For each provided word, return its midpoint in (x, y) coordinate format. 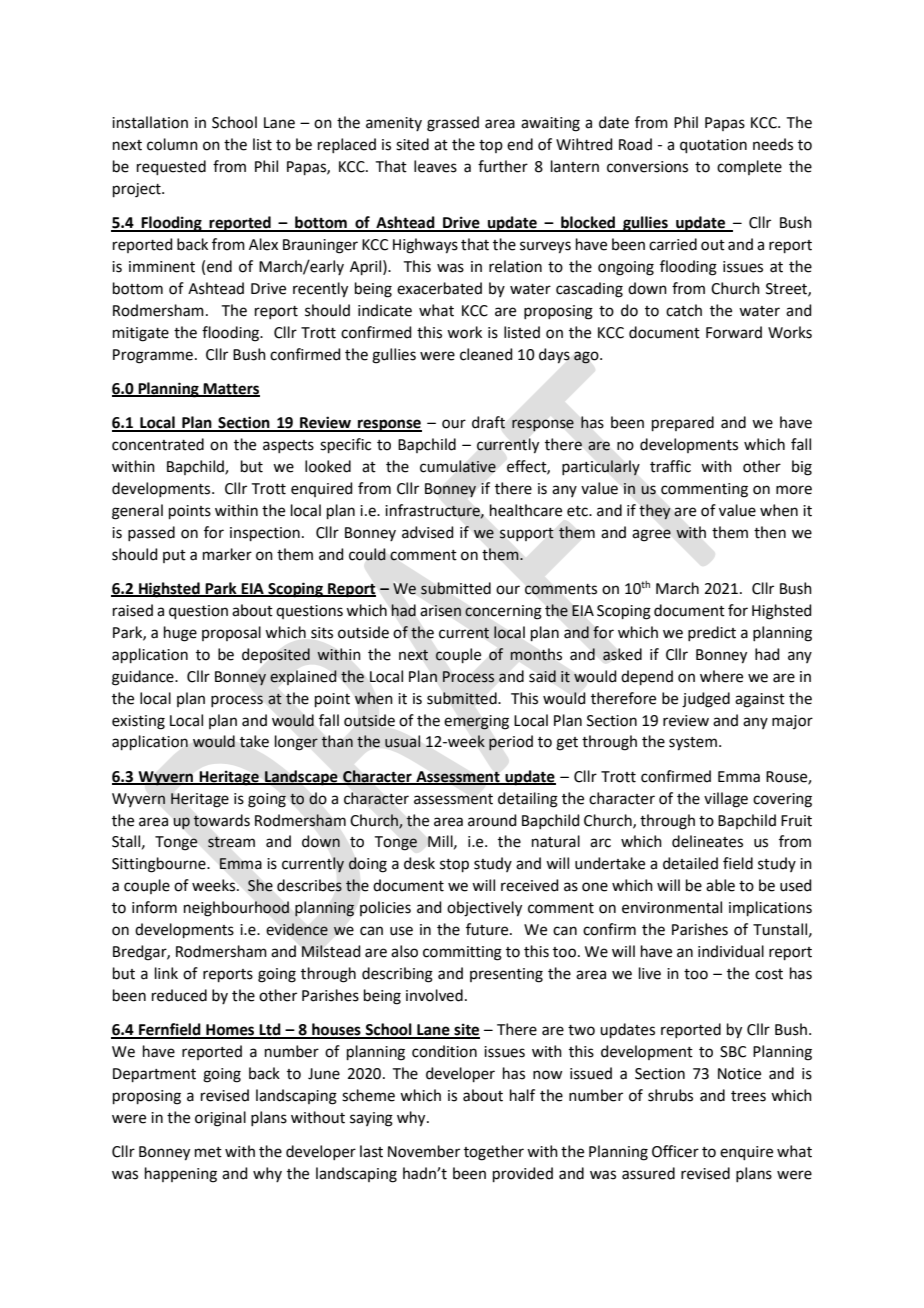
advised (428, 532)
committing (462, 953)
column (172, 144)
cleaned (486, 354)
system (693, 744)
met (208, 1152)
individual (731, 951)
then (770, 532)
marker (227, 554)
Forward (734, 332)
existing (138, 722)
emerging (476, 722)
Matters (231, 390)
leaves (435, 166)
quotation (713, 146)
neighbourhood (236, 909)
